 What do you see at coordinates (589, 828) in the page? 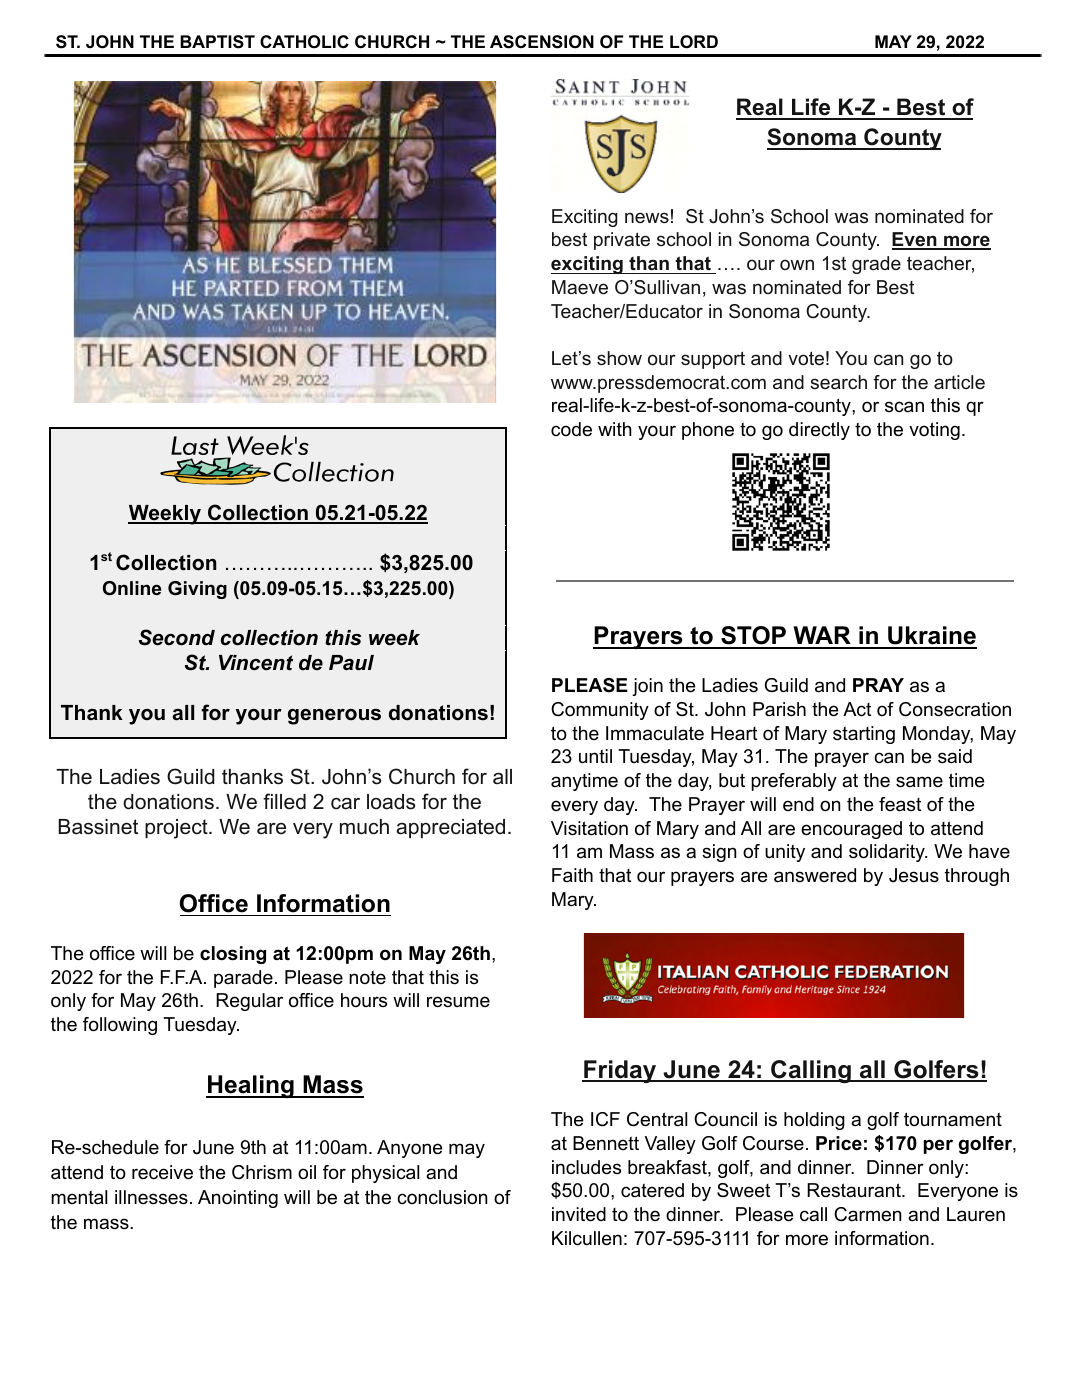
I see `Visitation` at bounding box center [589, 828].
